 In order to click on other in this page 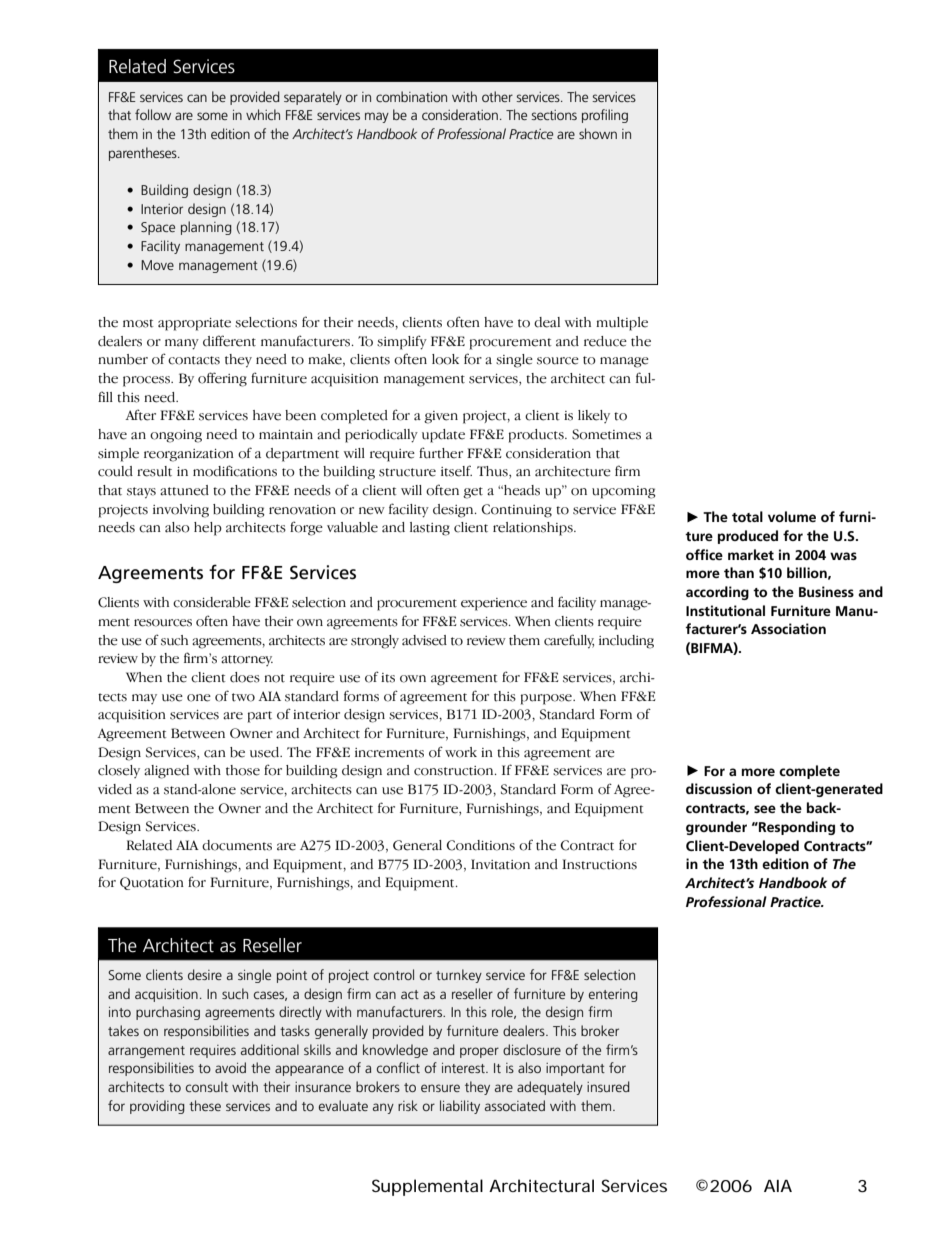, I will do `click(497, 96)`.
